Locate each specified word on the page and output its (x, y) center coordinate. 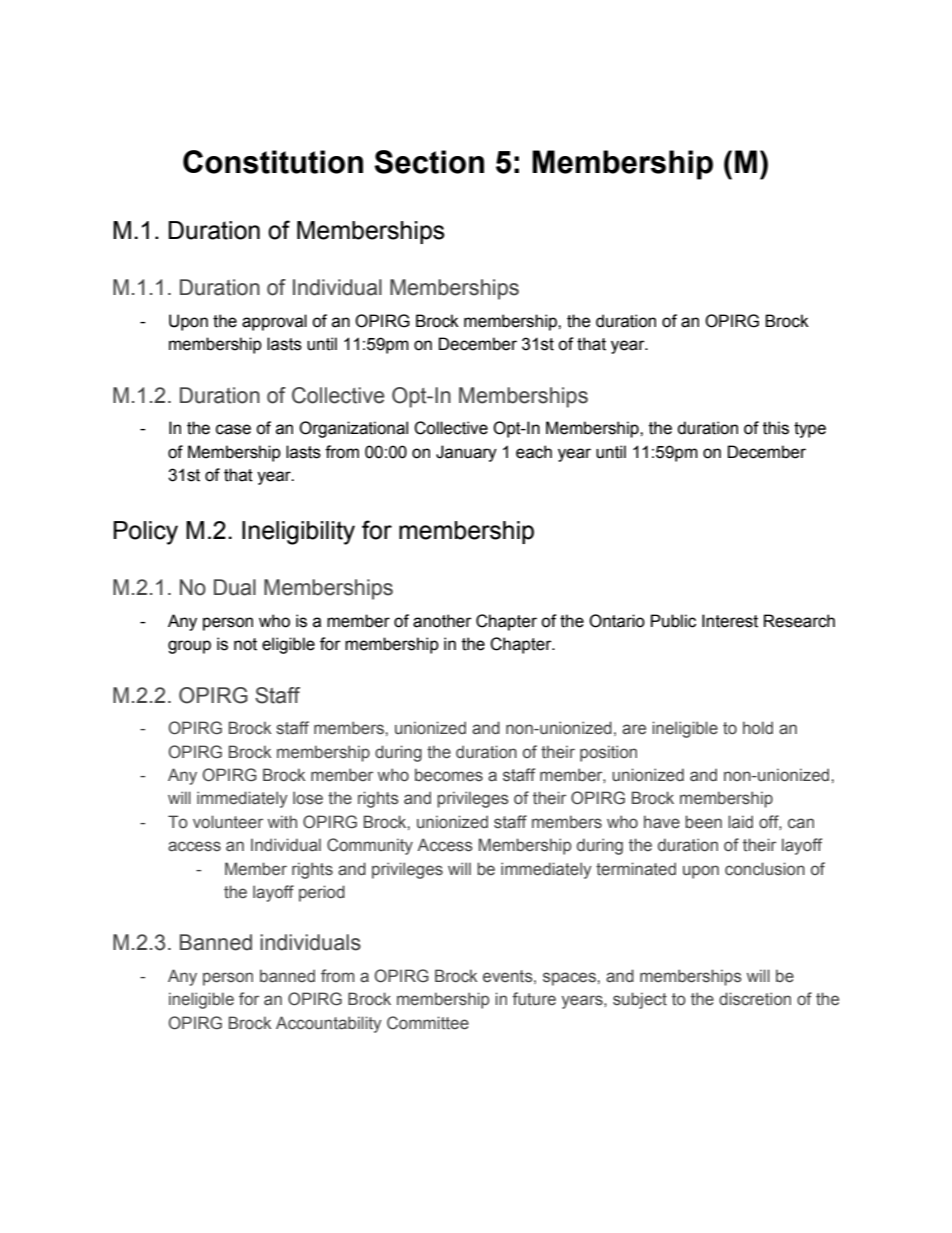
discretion (755, 999)
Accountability (329, 1024)
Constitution (273, 162)
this (776, 428)
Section (429, 162)
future (534, 999)
